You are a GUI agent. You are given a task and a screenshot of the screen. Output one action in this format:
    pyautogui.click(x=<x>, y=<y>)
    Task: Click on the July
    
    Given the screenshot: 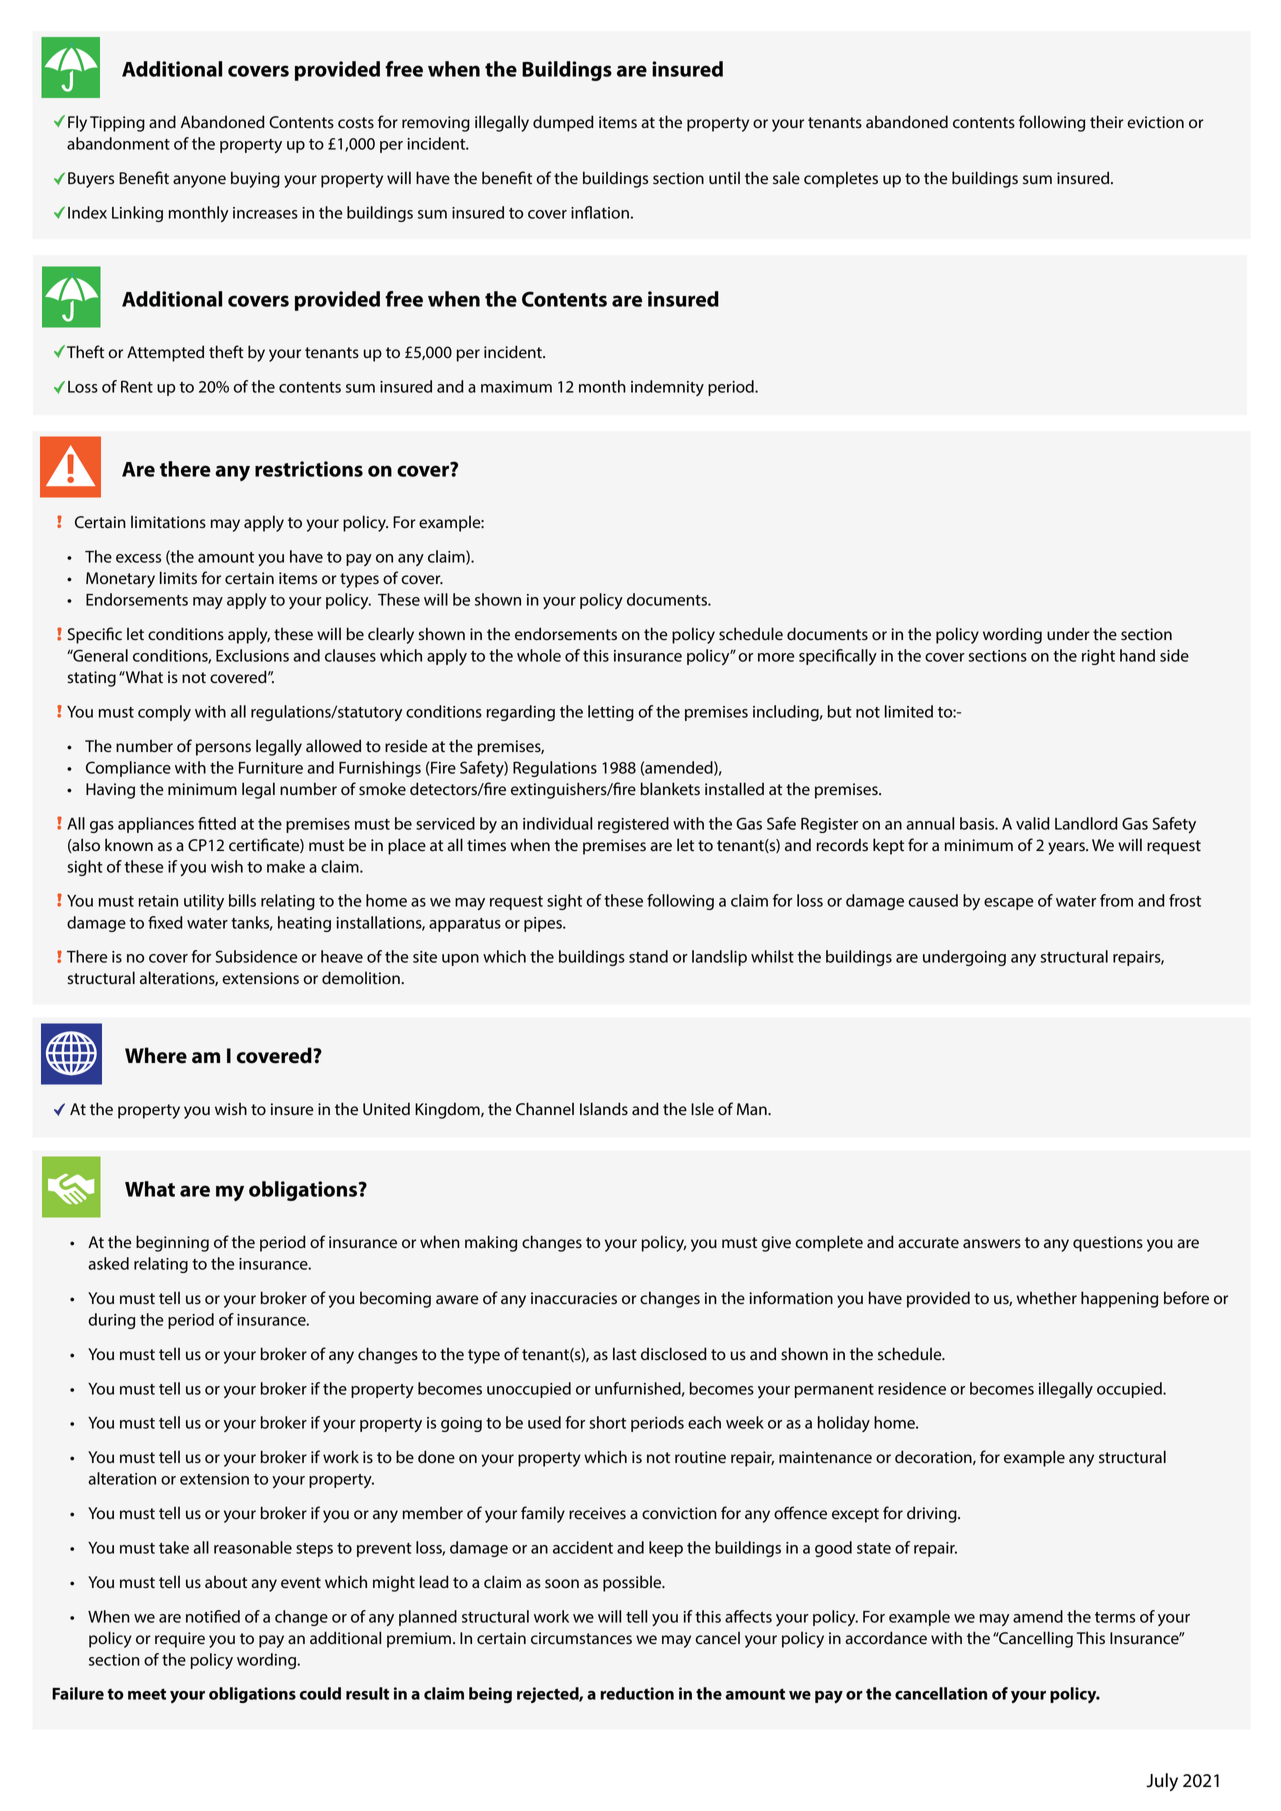 What is the action you would take?
    pyautogui.click(x=1162, y=1782)
